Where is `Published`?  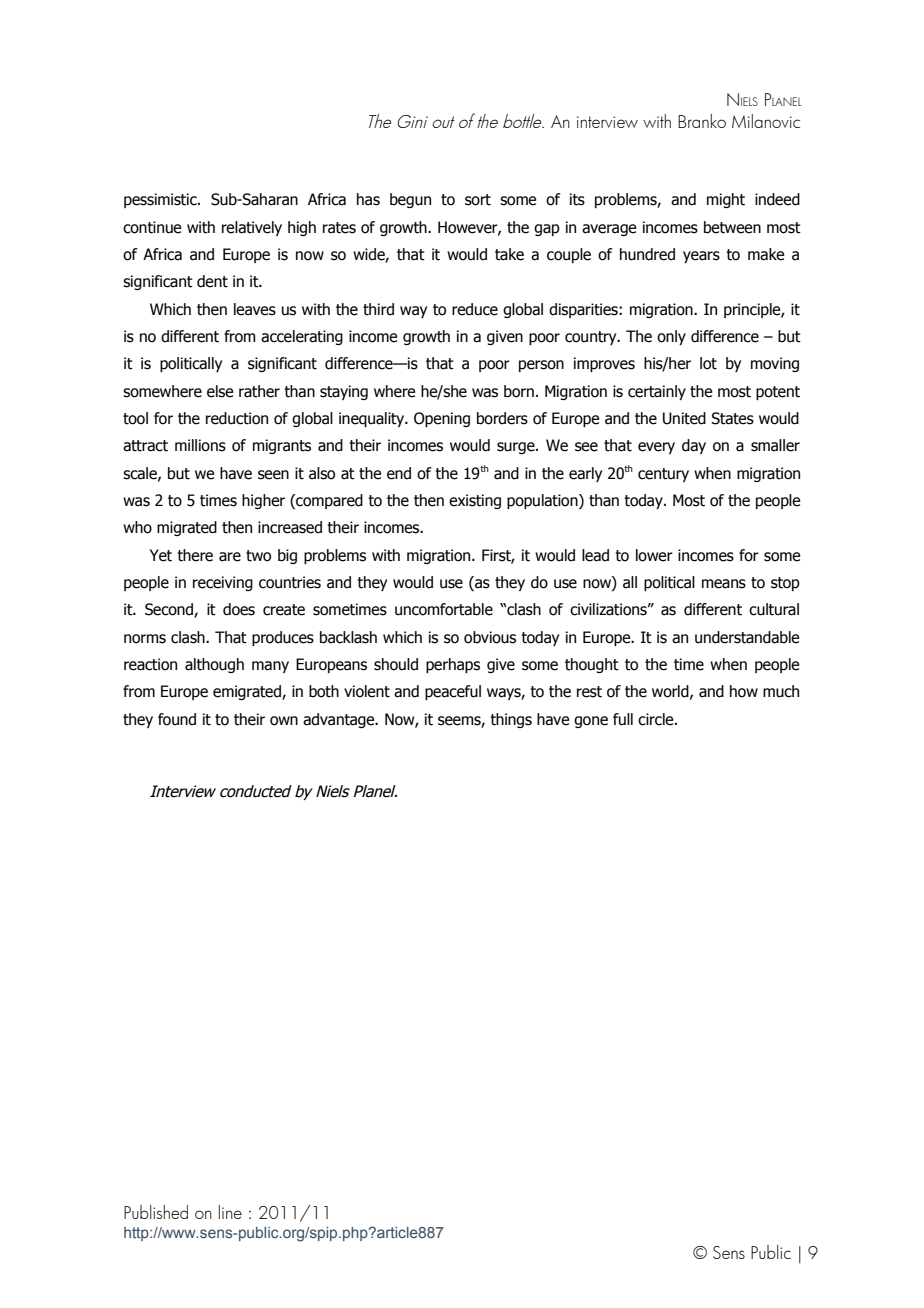
Published is located at coordinates (156, 1212).
